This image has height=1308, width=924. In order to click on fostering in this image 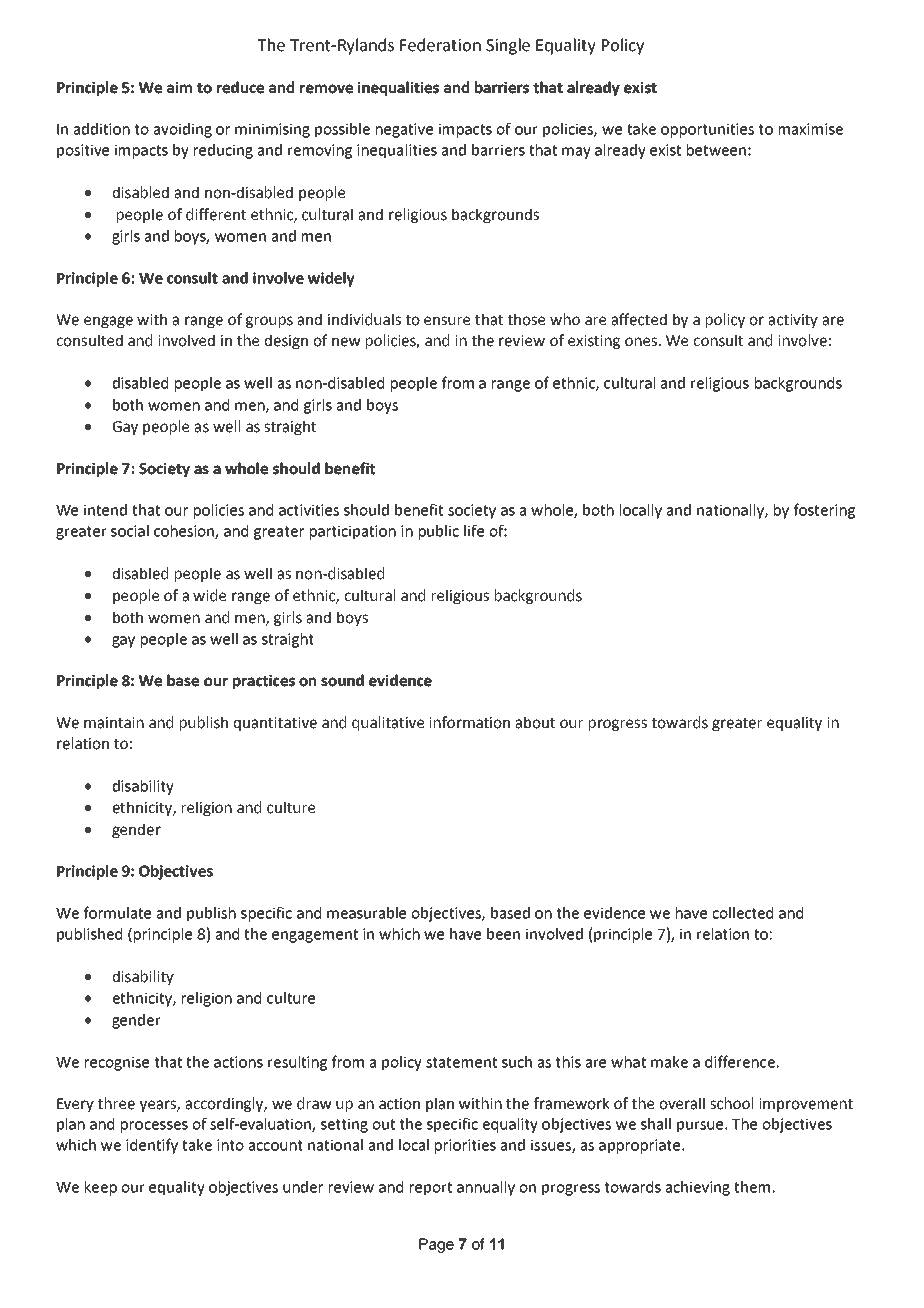, I will do `click(824, 511)`.
